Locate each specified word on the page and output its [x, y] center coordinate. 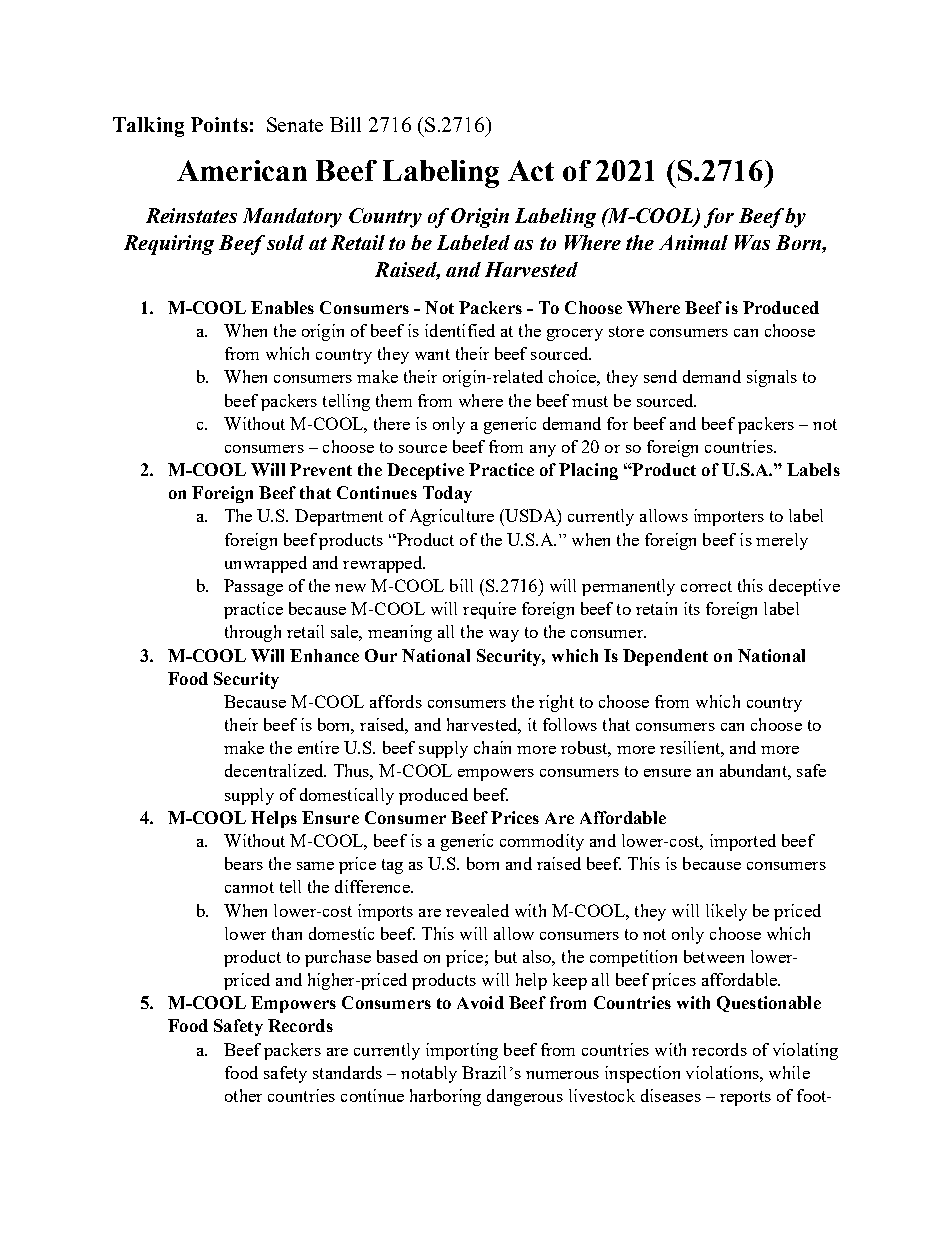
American [242, 170]
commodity [542, 842]
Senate [295, 124]
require [489, 610]
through [253, 633]
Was [752, 242]
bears [244, 863]
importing [462, 1051]
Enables [282, 307]
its [692, 608]
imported [743, 842]
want [432, 354]
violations [723, 1072]
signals [772, 378]
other [243, 1095]
